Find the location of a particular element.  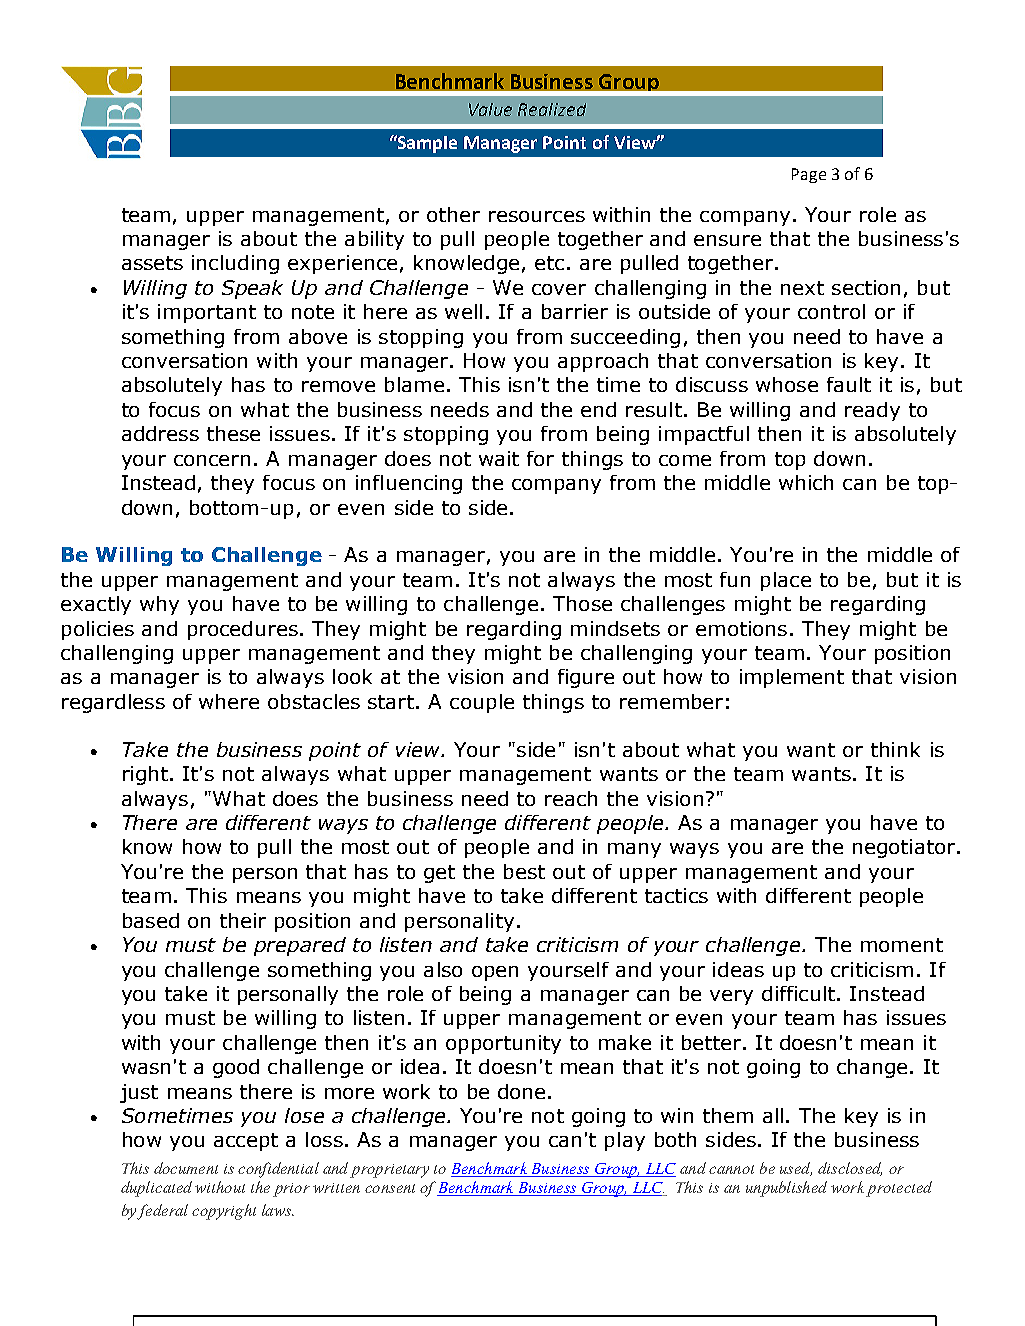

document is located at coordinates (186, 1168).
